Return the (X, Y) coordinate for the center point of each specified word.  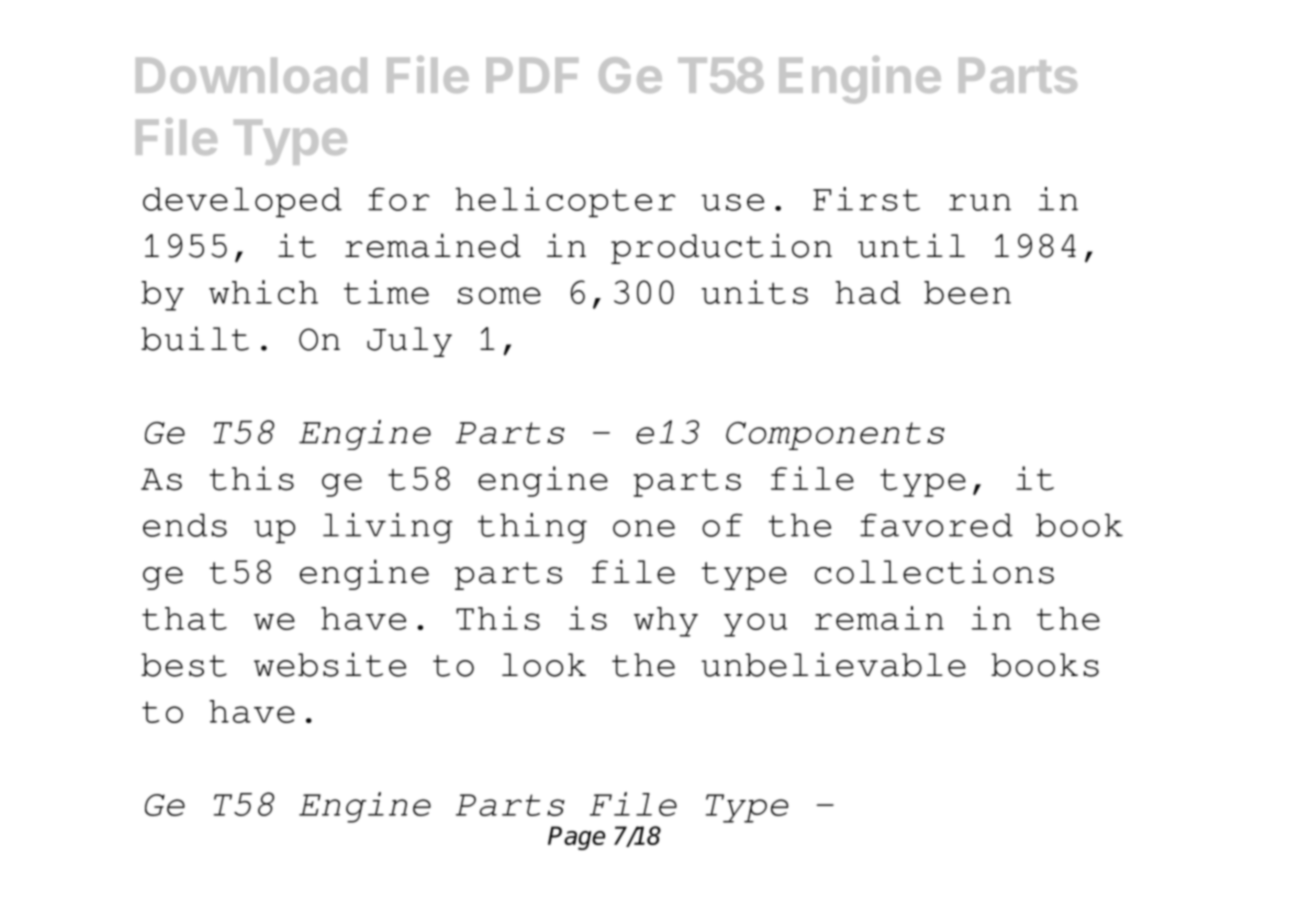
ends (185, 525)
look (544, 665)
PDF (532, 75)
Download (251, 75)
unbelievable (833, 664)
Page (576, 838)
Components (835, 436)
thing (532, 528)
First (866, 199)
